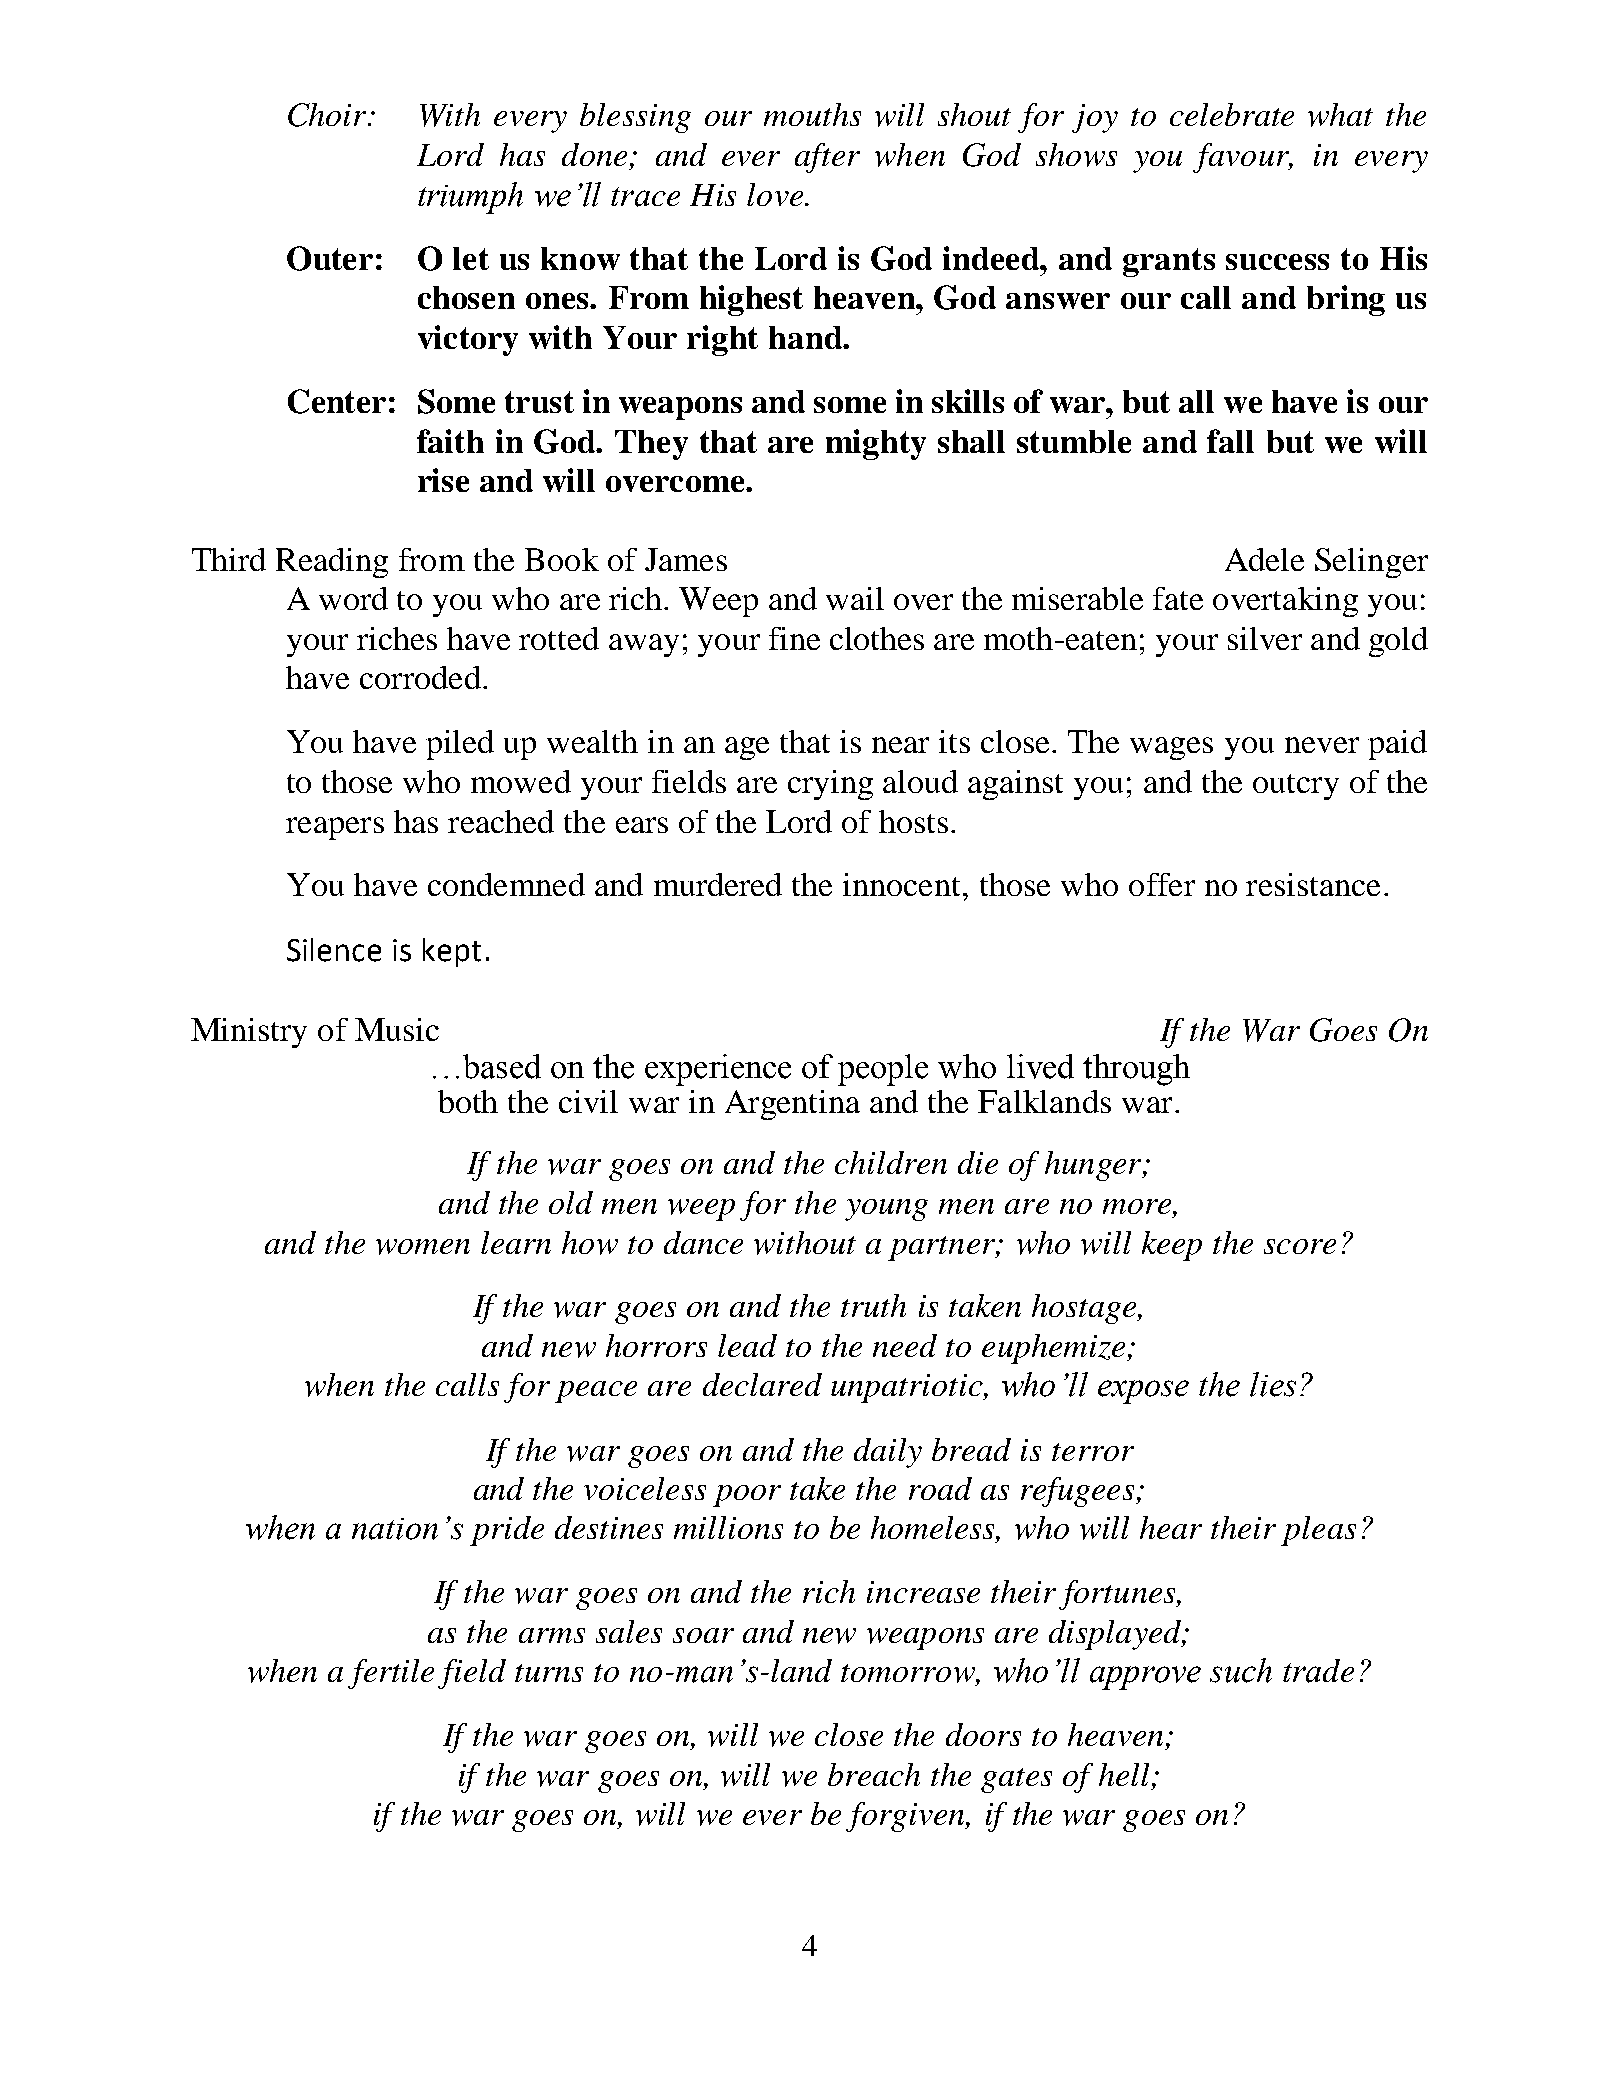  I want to click on declared, so click(762, 1384).
